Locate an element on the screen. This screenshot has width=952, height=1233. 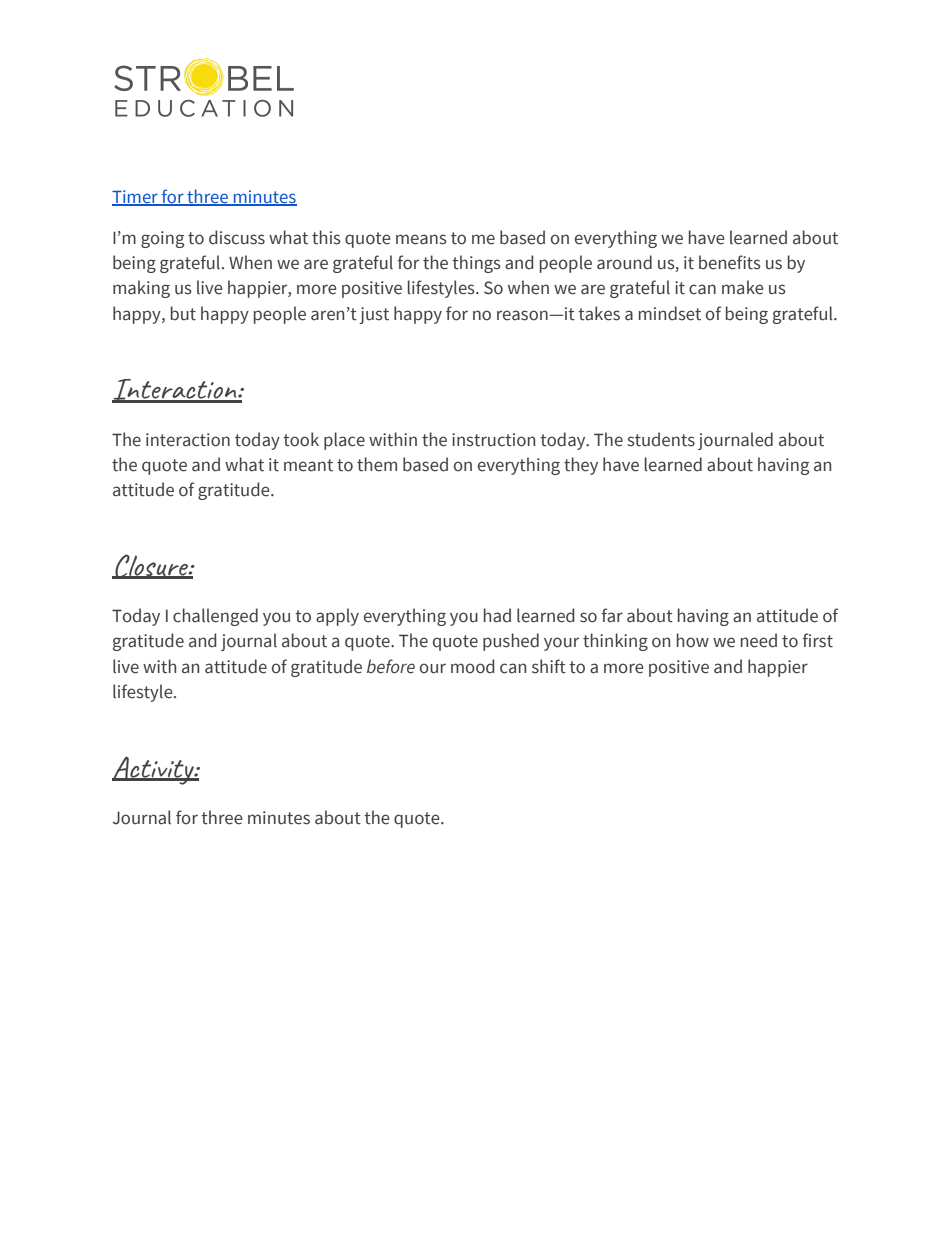
benefits is located at coordinates (730, 262).
